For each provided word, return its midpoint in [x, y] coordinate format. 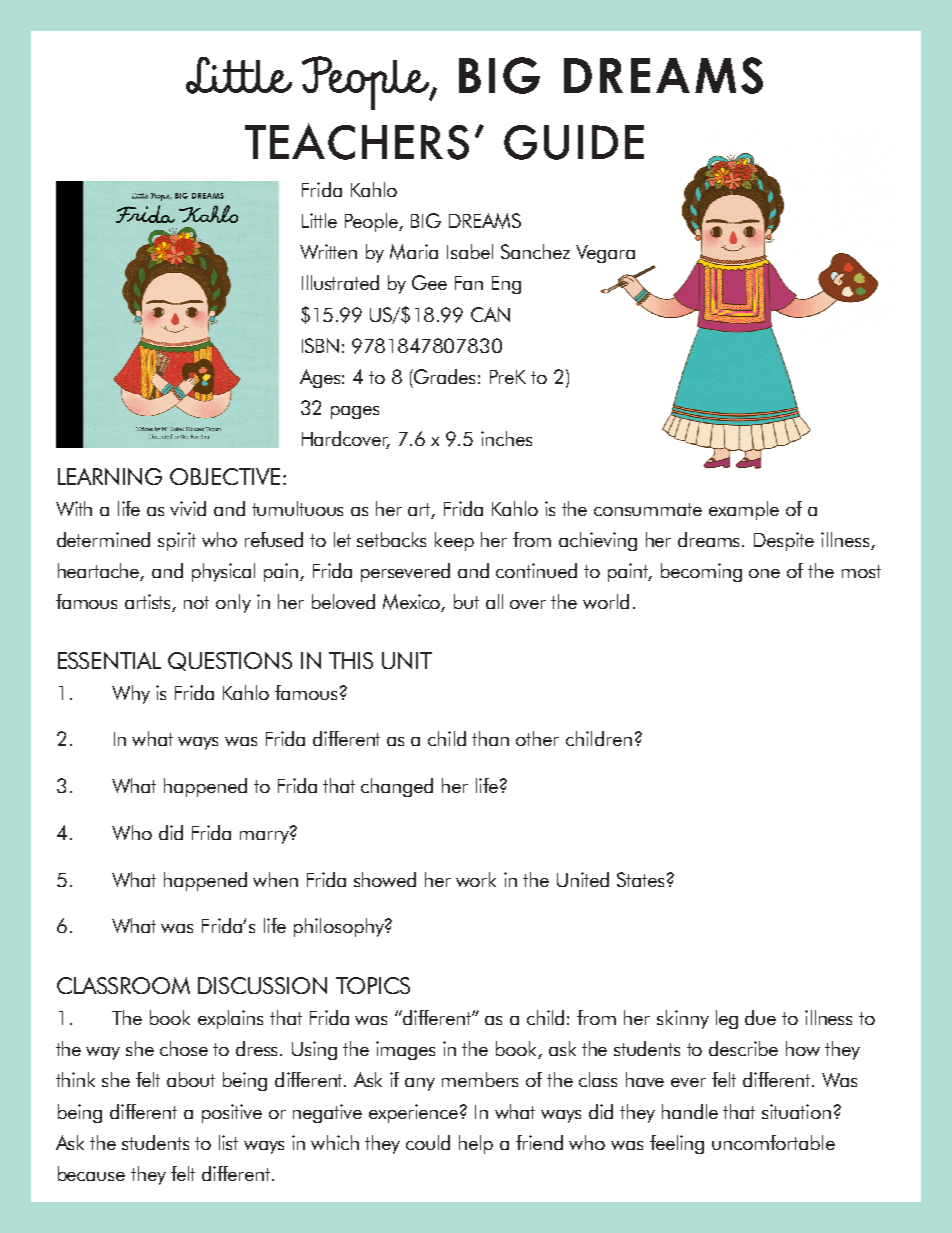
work [476, 879]
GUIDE [574, 142]
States [640, 879]
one [764, 573]
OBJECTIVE [225, 476]
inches [506, 438]
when [275, 879]
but [466, 601]
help [476, 1144]
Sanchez [535, 251]
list [228, 1142]
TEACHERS [357, 141]
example [744, 510]
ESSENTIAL [109, 660]
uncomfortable [773, 1142]
